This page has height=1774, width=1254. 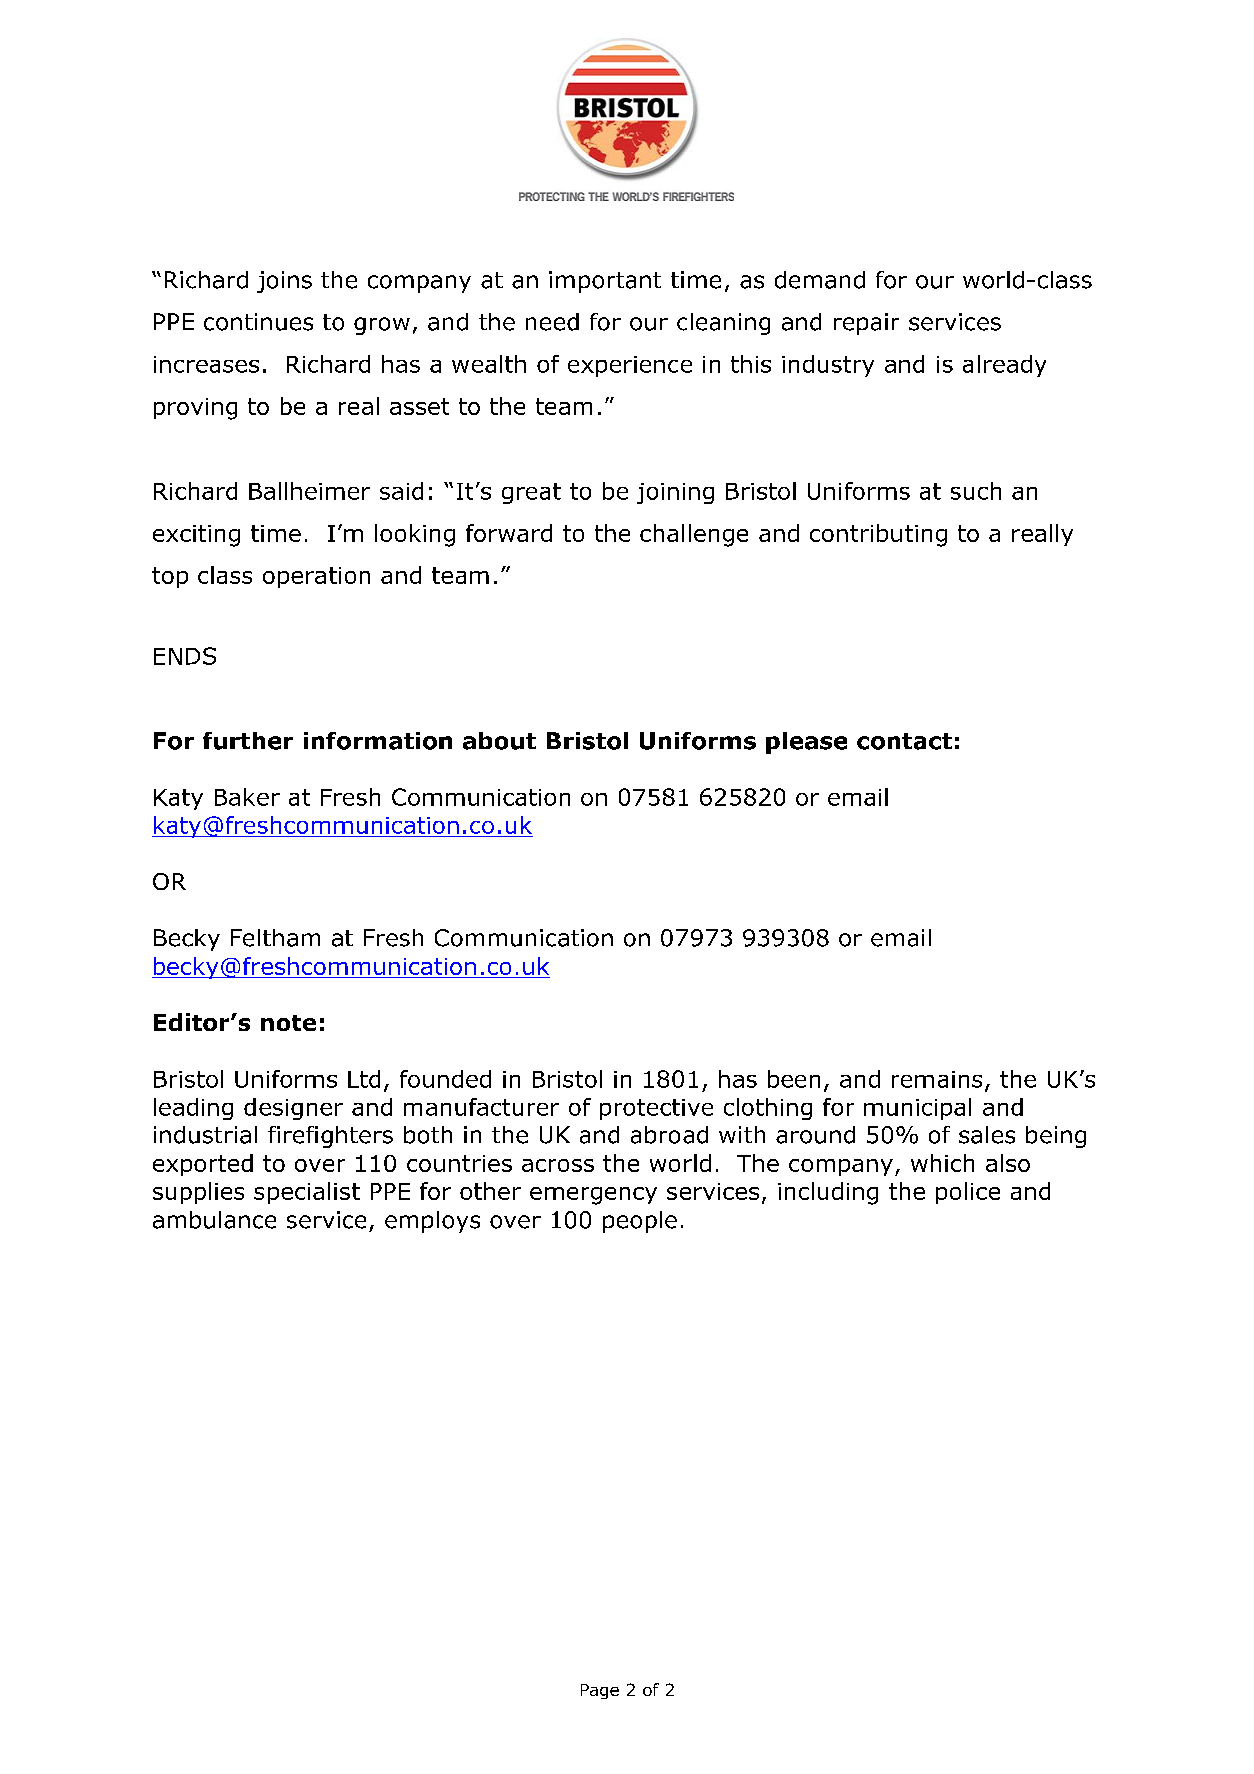 I want to click on remains, so click(x=937, y=1079).
